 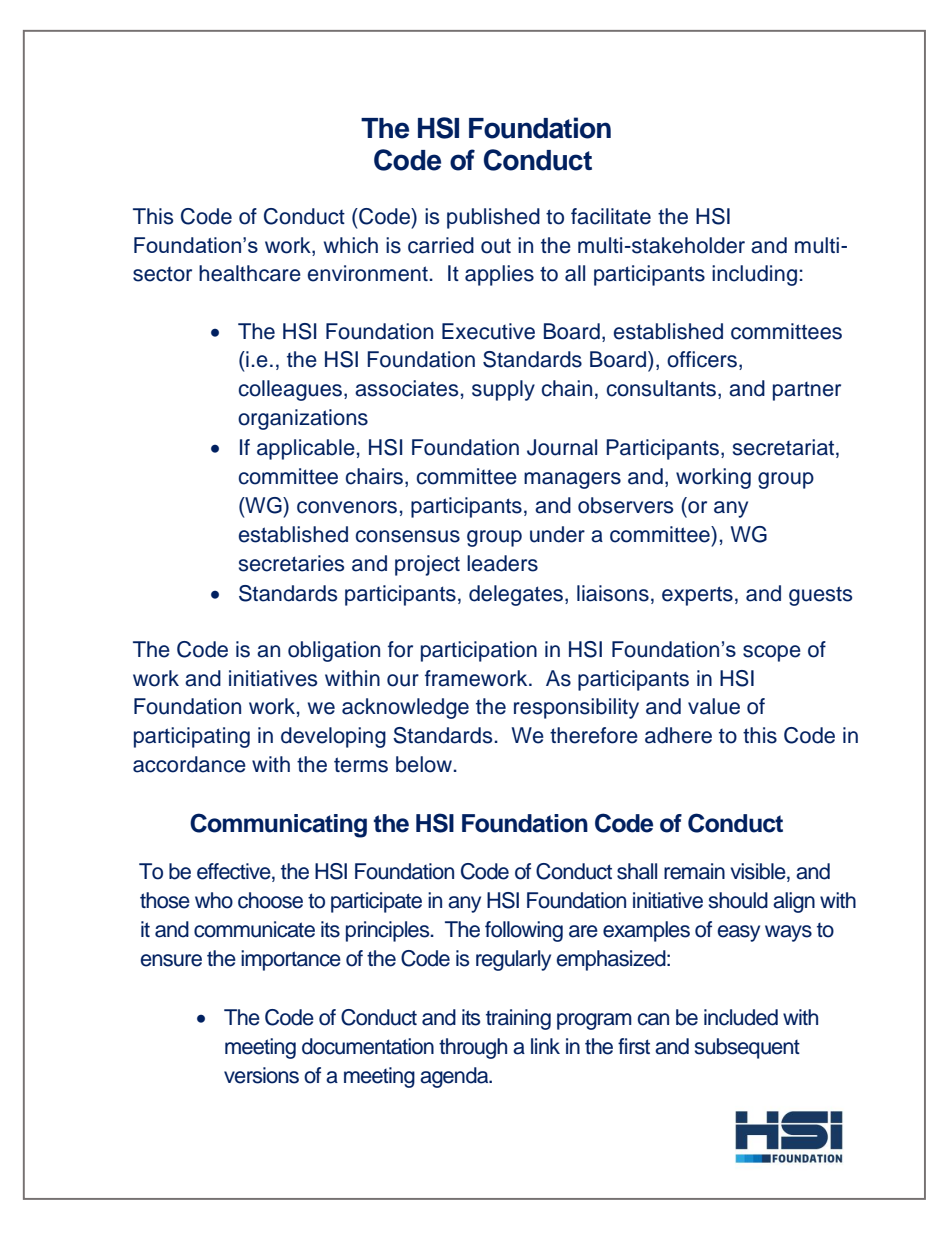 What do you see at coordinates (625, 505) in the screenshot?
I see `observers` at bounding box center [625, 505].
